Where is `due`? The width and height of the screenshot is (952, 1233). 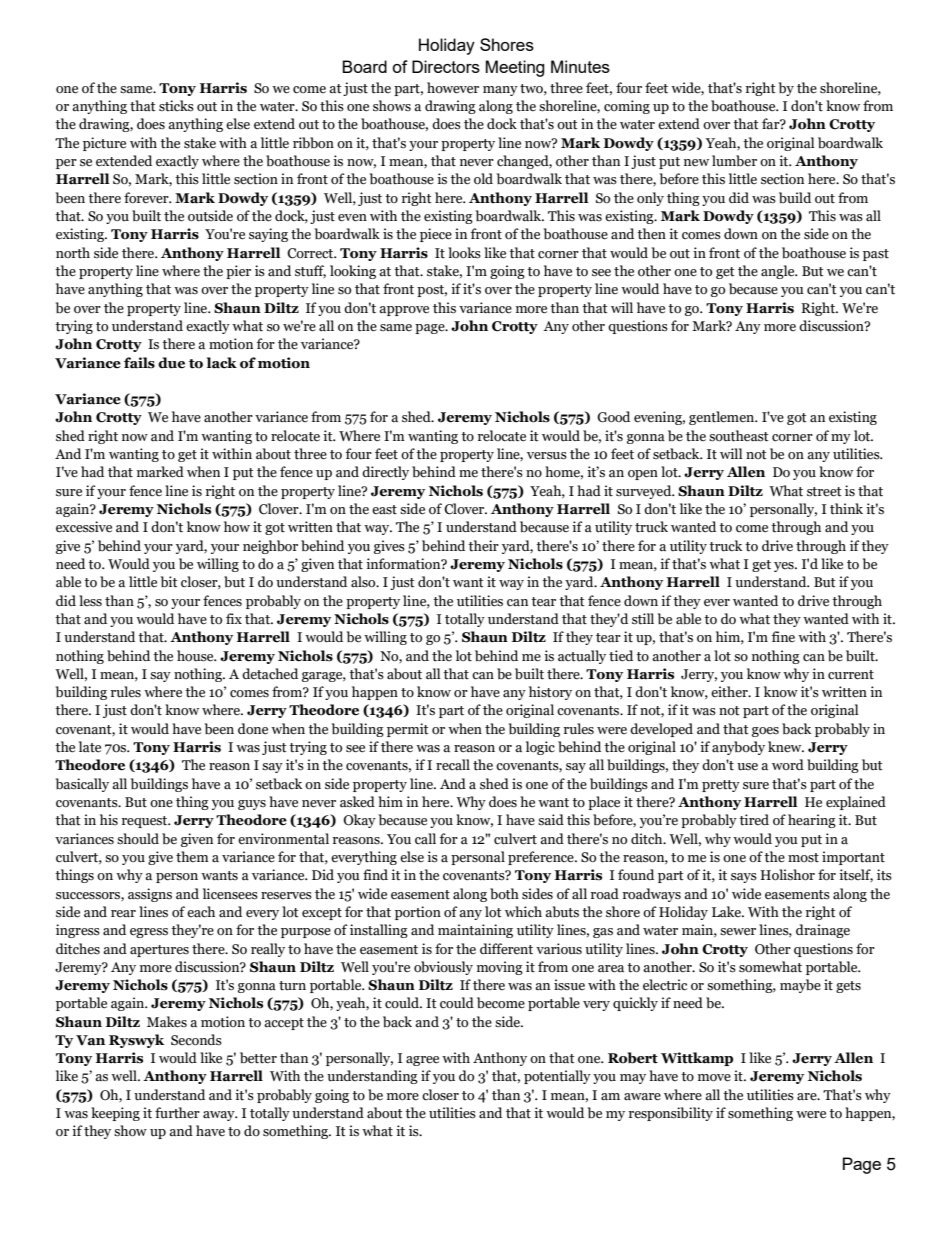
due is located at coordinates (171, 363).
